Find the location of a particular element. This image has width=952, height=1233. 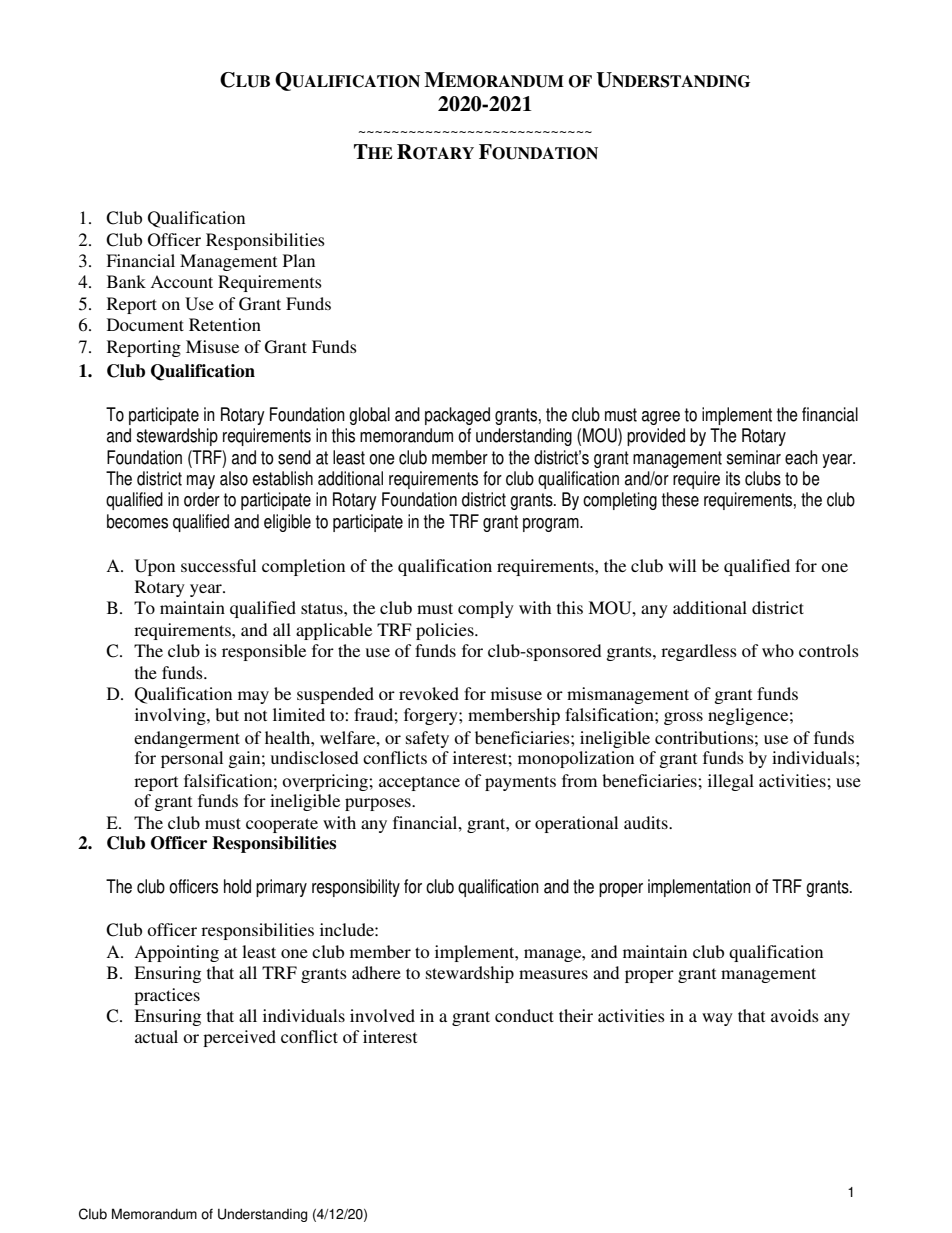

Account is located at coordinates (181, 281).
